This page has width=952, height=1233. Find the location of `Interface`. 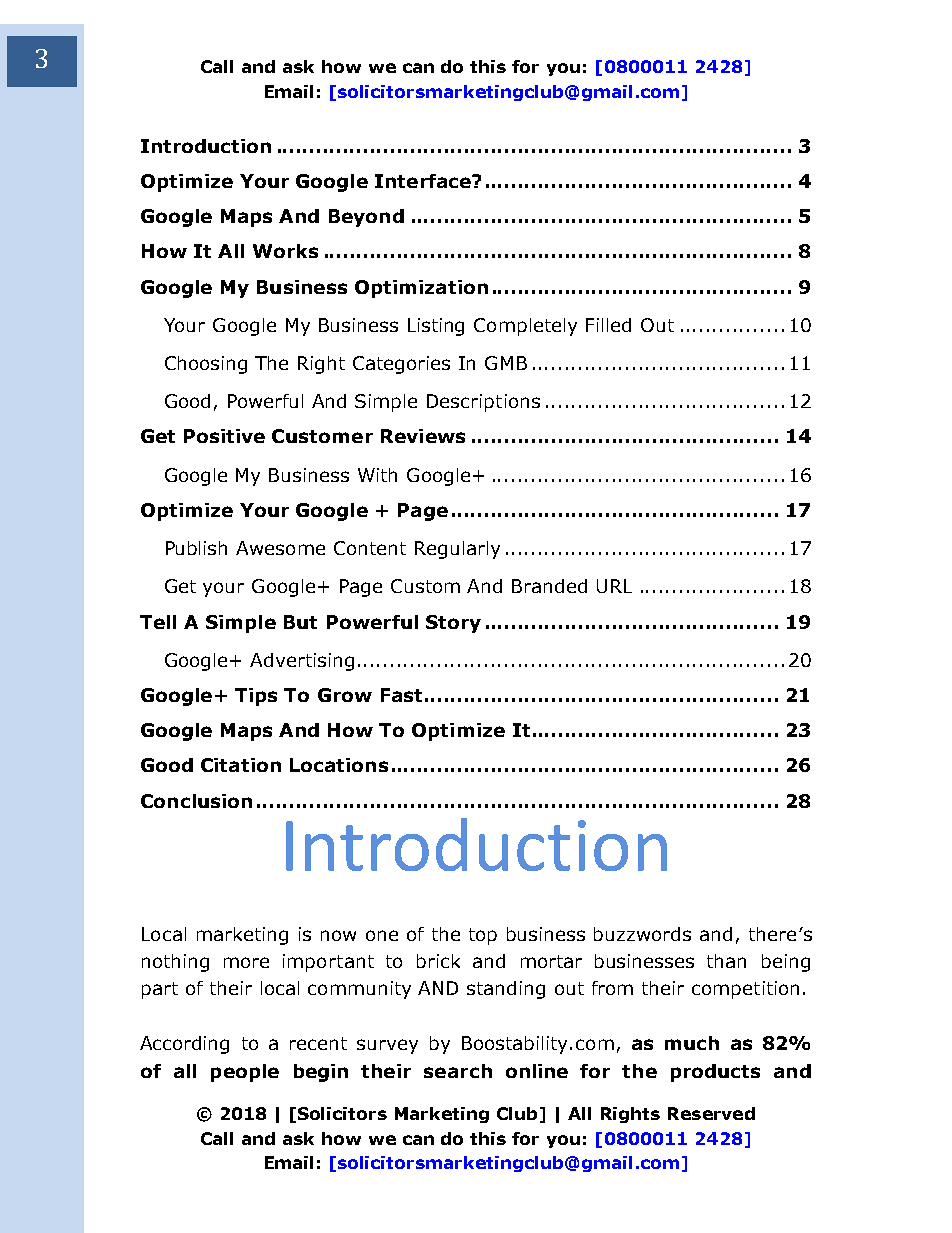

Interface is located at coordinates (424, 181).
